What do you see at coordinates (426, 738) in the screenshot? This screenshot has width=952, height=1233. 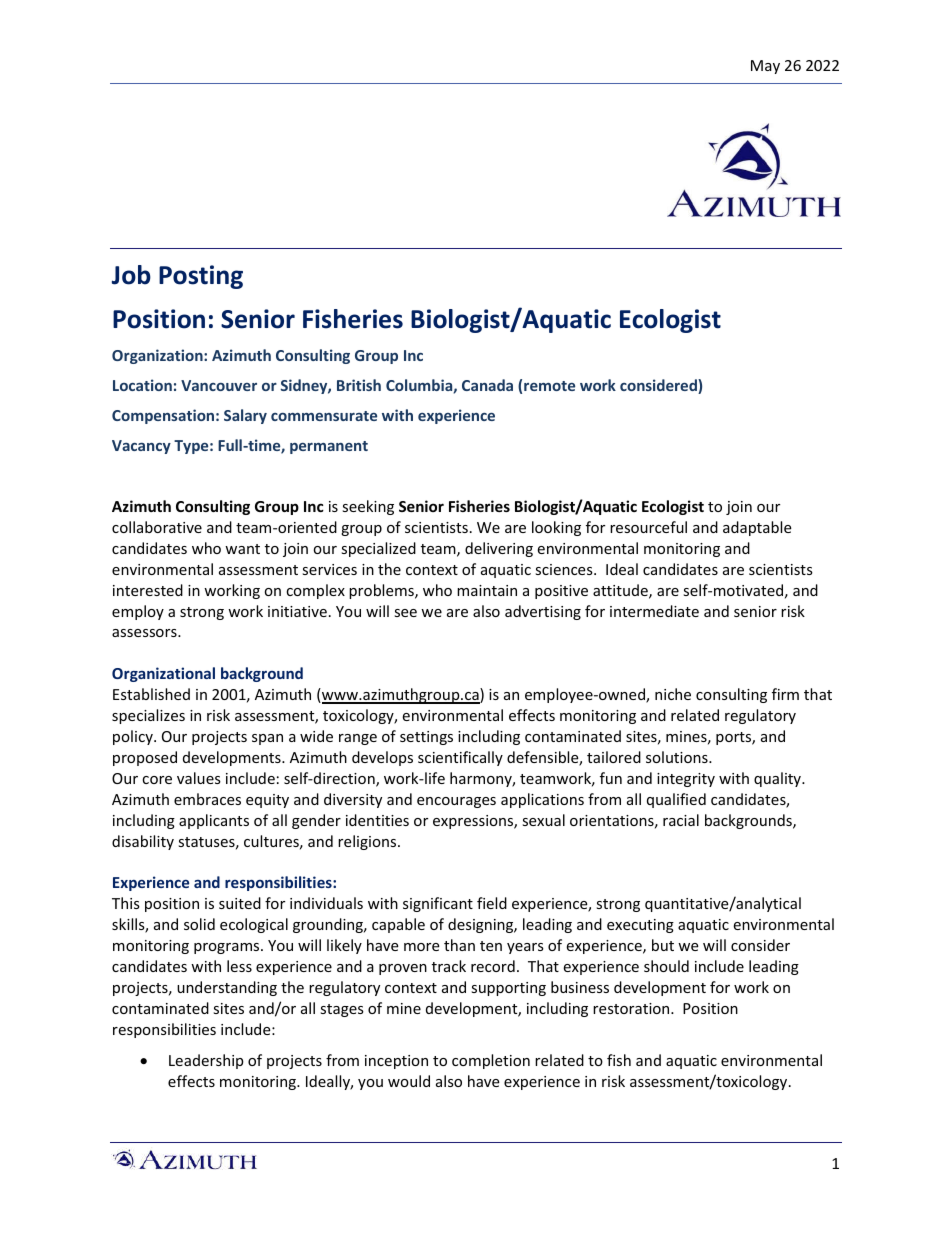 I see `settings` at bounding box center [426, 738].
